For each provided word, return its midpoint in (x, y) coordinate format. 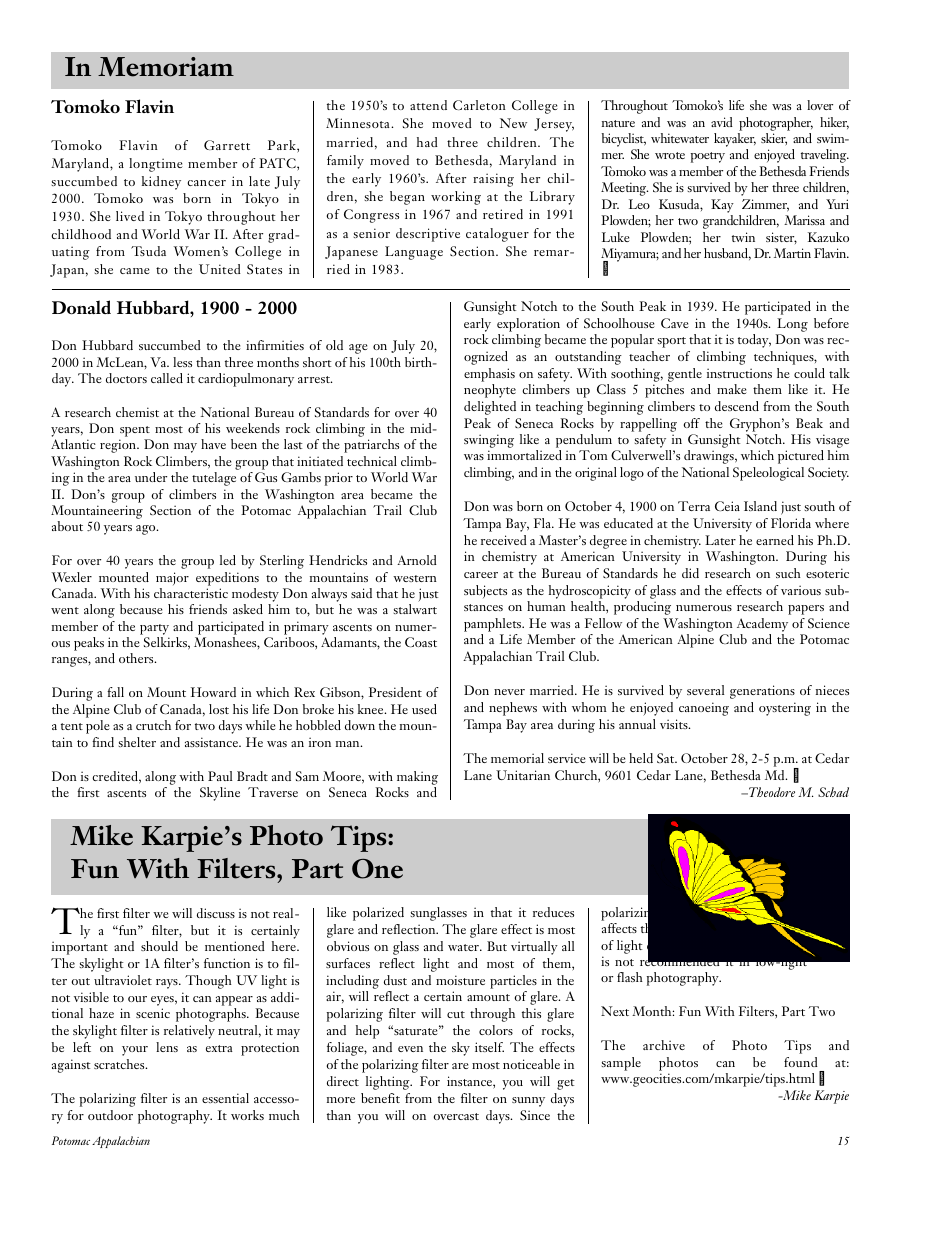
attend (428, 105)
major (172, 578)
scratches (120, 1064)
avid (722, 122)
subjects (485, 591)
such (788, 573)
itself (489, 1047)
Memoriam (166, 67)
